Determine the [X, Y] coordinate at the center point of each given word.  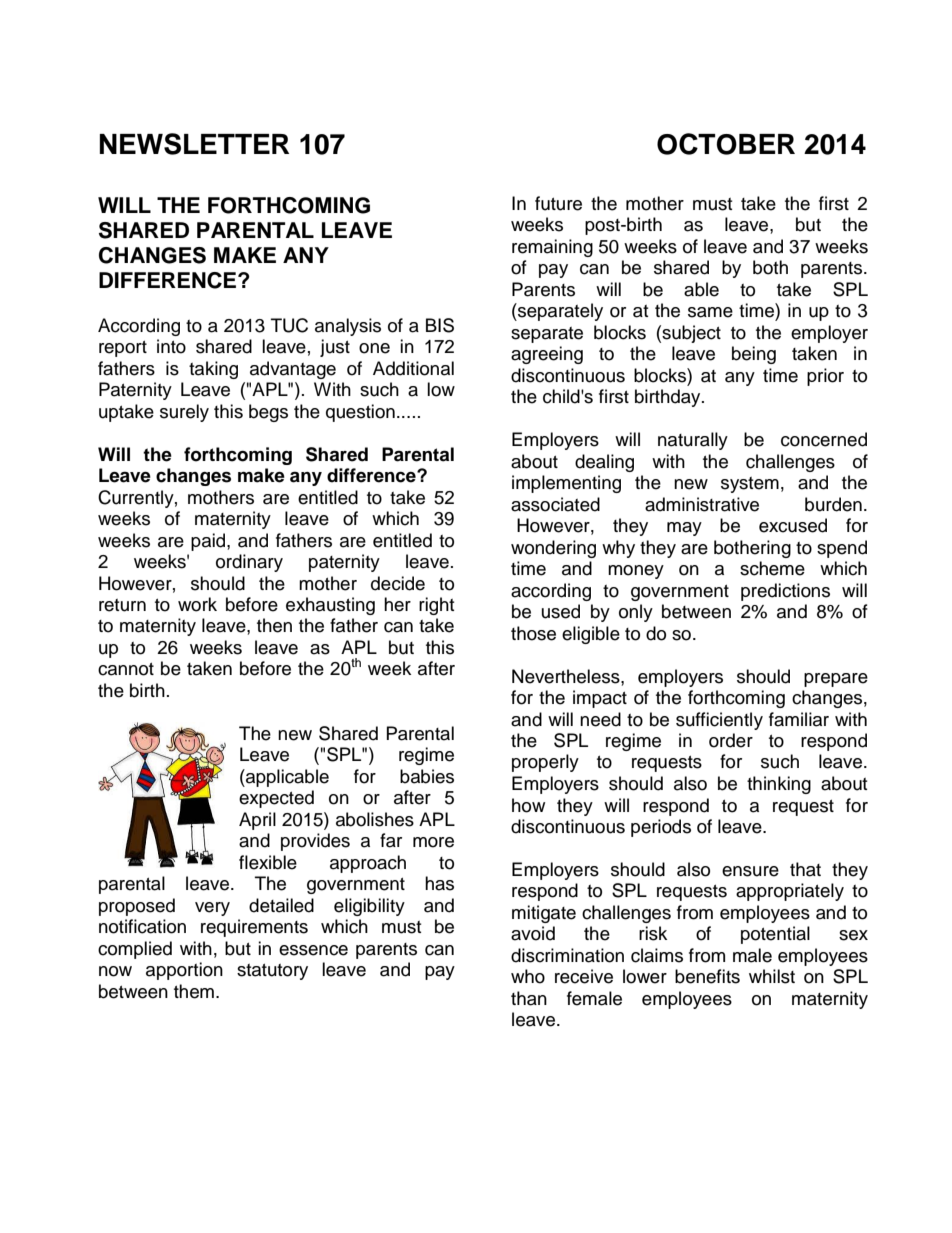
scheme [772, 568]
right [436, 606]
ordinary [249, 563]
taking [213, 370]
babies [427, 776]
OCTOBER [726, 144]
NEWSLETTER [194, 144]
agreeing [547, 355]
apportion [184, 971]
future [558, 203]
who [528, 976]
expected [276, 799]
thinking [779, 785]
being [754, 355]
